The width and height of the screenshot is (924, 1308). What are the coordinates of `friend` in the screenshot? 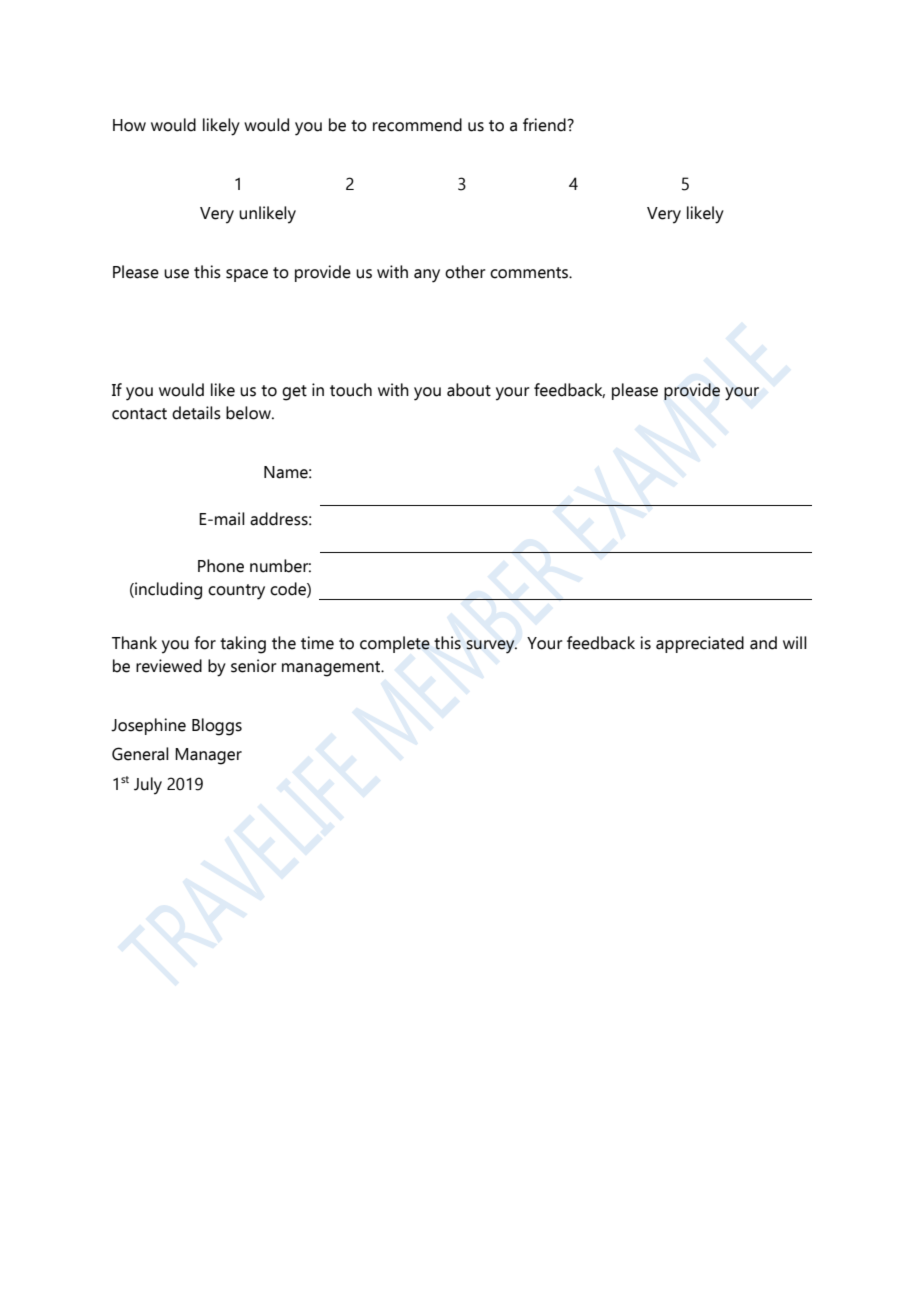 It's located at (545, 125).
